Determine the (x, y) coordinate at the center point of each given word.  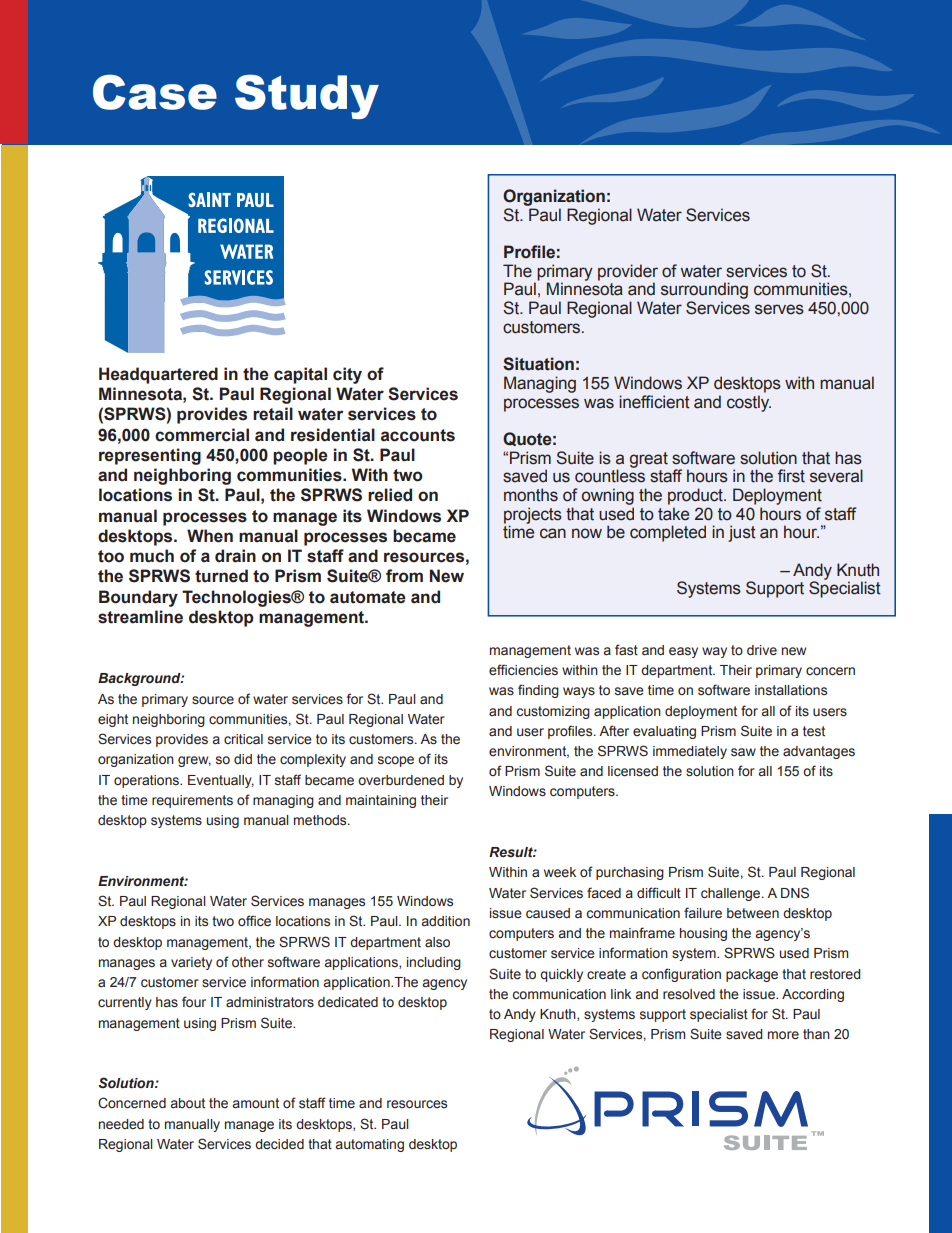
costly (749, 403)
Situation (538, 364)
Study (307, 96)
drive (762, 650)
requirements (192, 801)
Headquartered (158, 375)
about (188, 1103)
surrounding (704, 290)
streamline (140, 617)
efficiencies (523, 670)
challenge (732, 894)
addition (446, 921)
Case (155, 92)
